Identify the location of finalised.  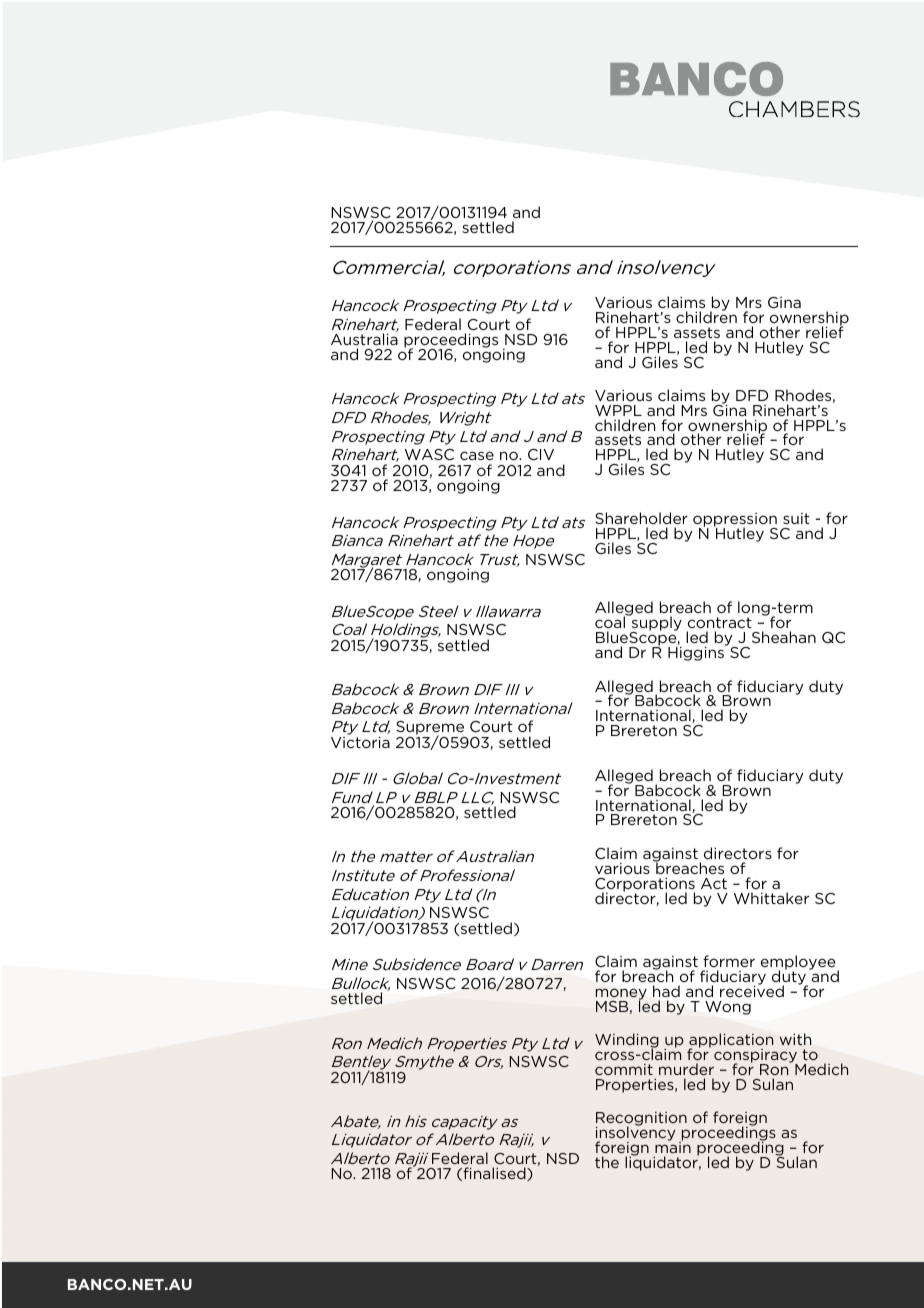
(494, 1174).
